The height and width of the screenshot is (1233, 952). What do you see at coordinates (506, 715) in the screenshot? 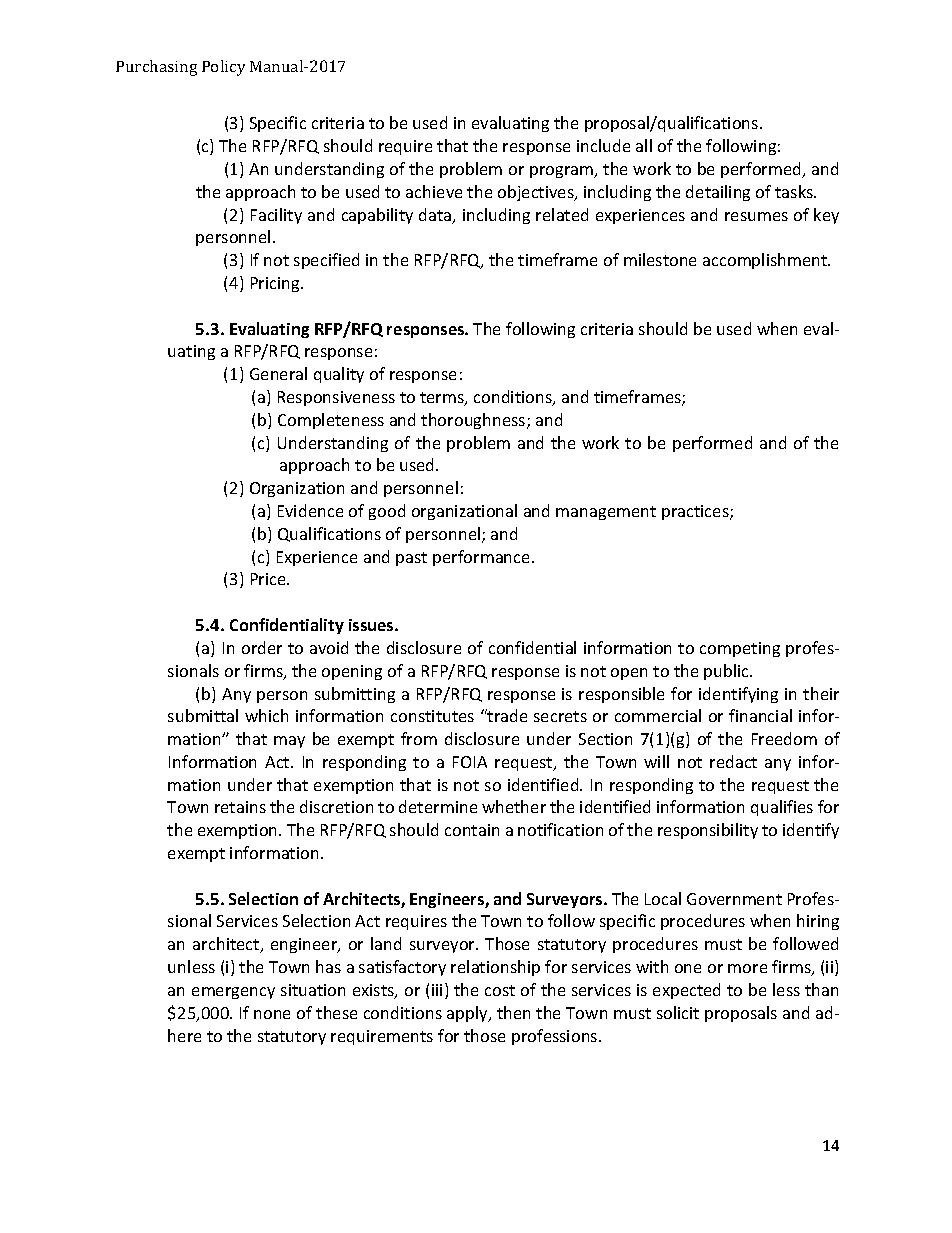
I see `trade` at bounding box center [506, 715].
